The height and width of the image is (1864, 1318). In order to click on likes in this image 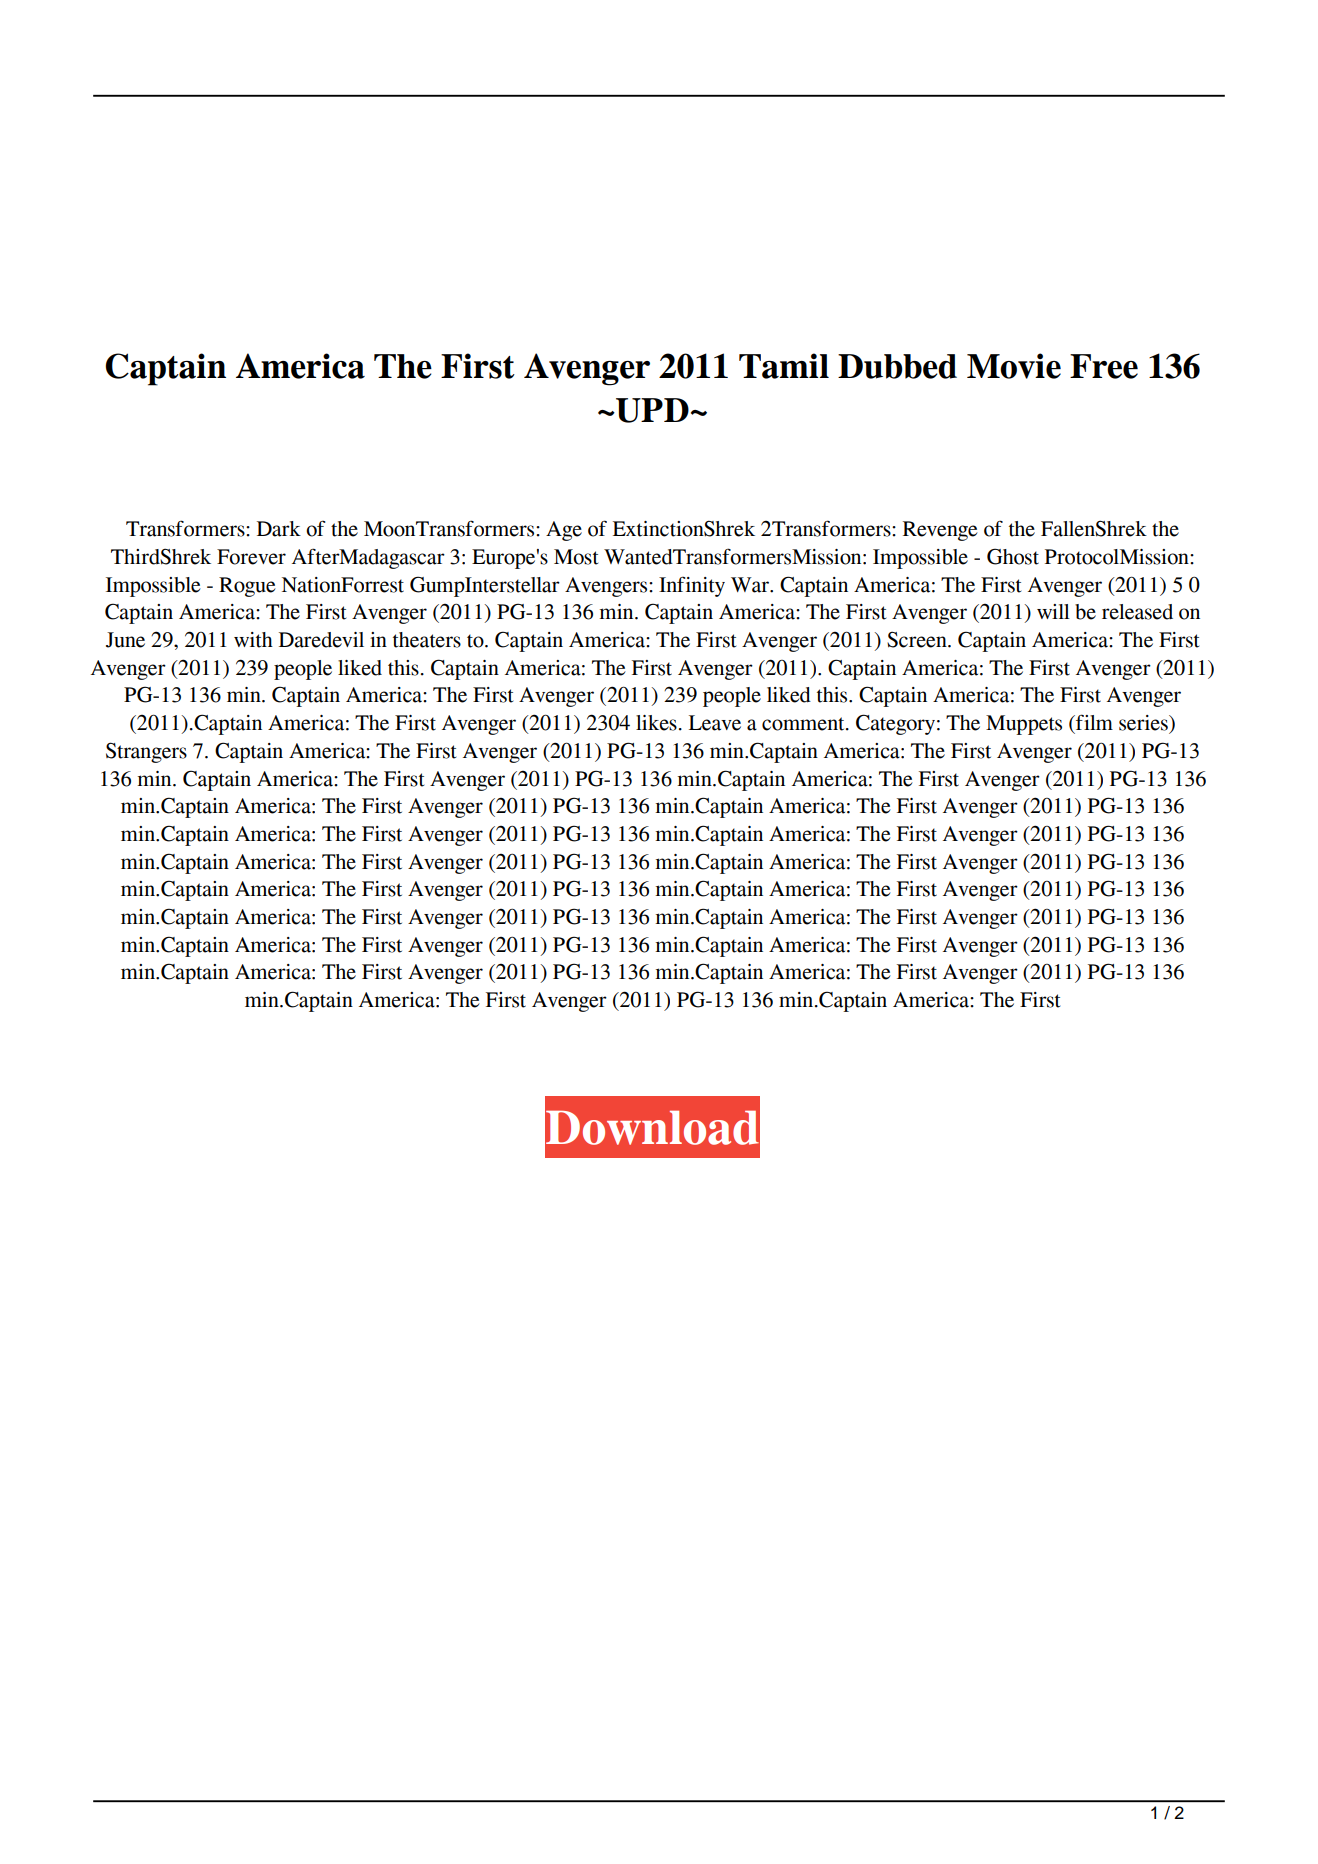, I will do `click(656, 723)`.
